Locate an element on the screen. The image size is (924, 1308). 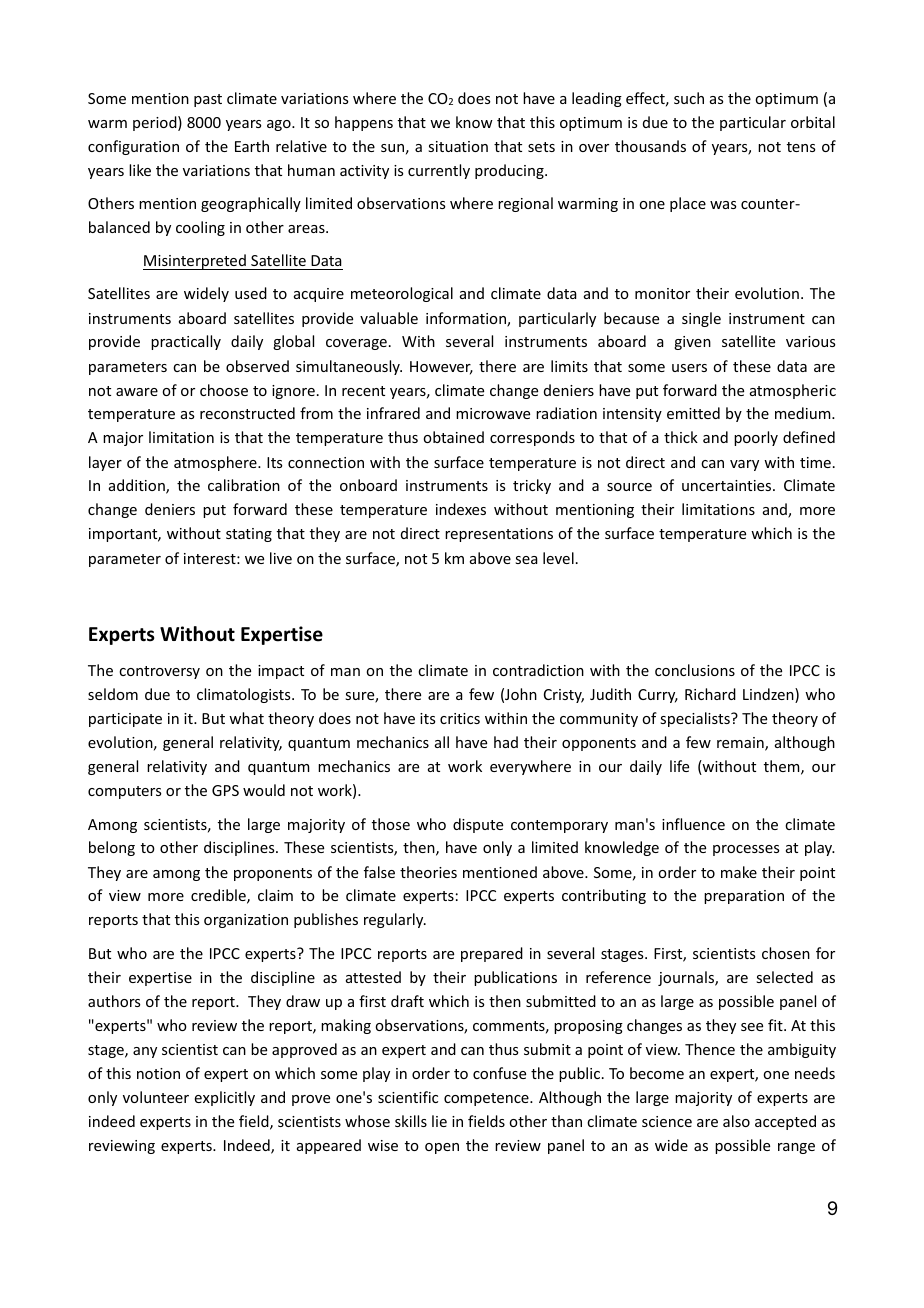
atmosphere is located at coordinates (216, 463).
